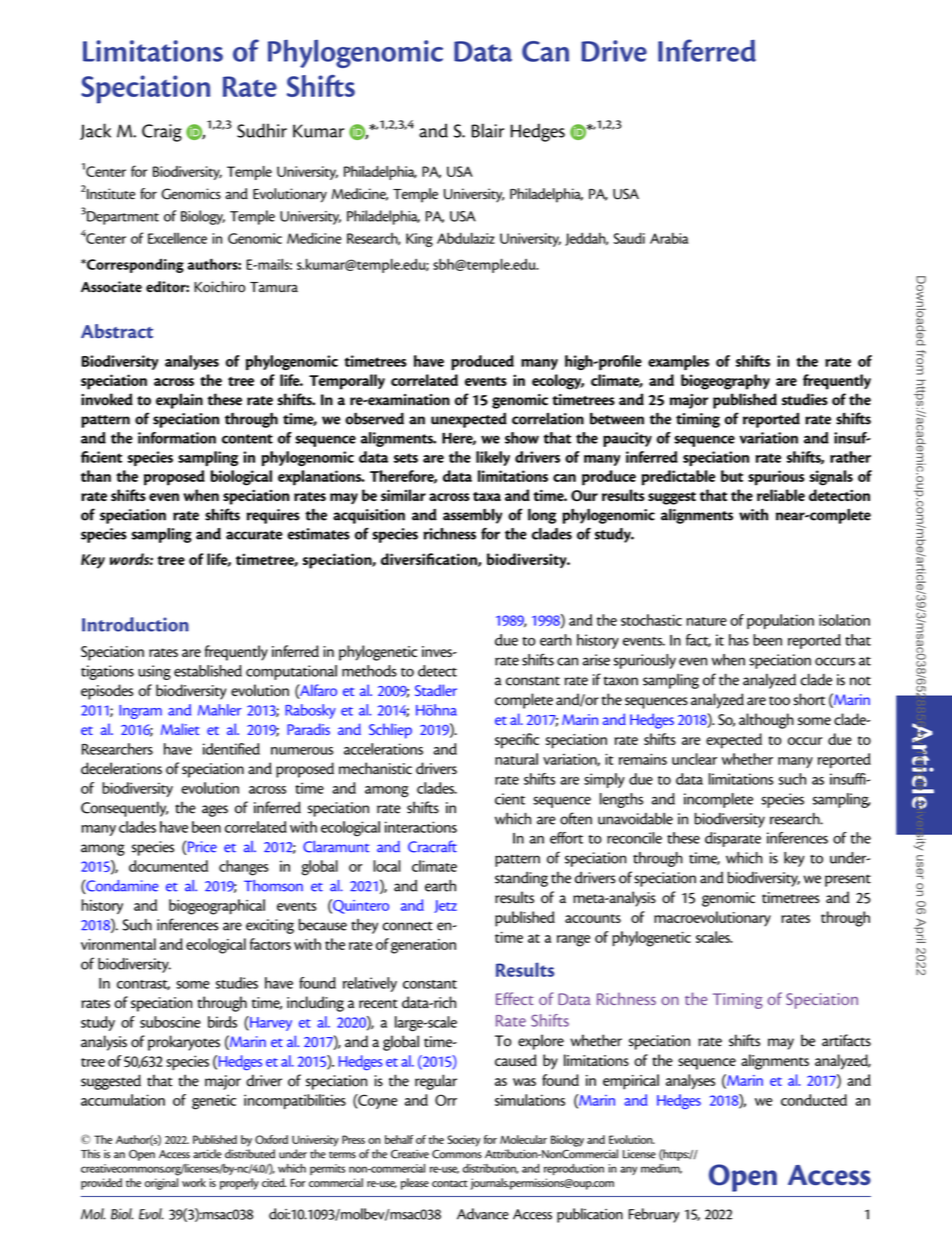 This screenshot has height=1251, width=952. I want to click on work, so click(194, 1182).
